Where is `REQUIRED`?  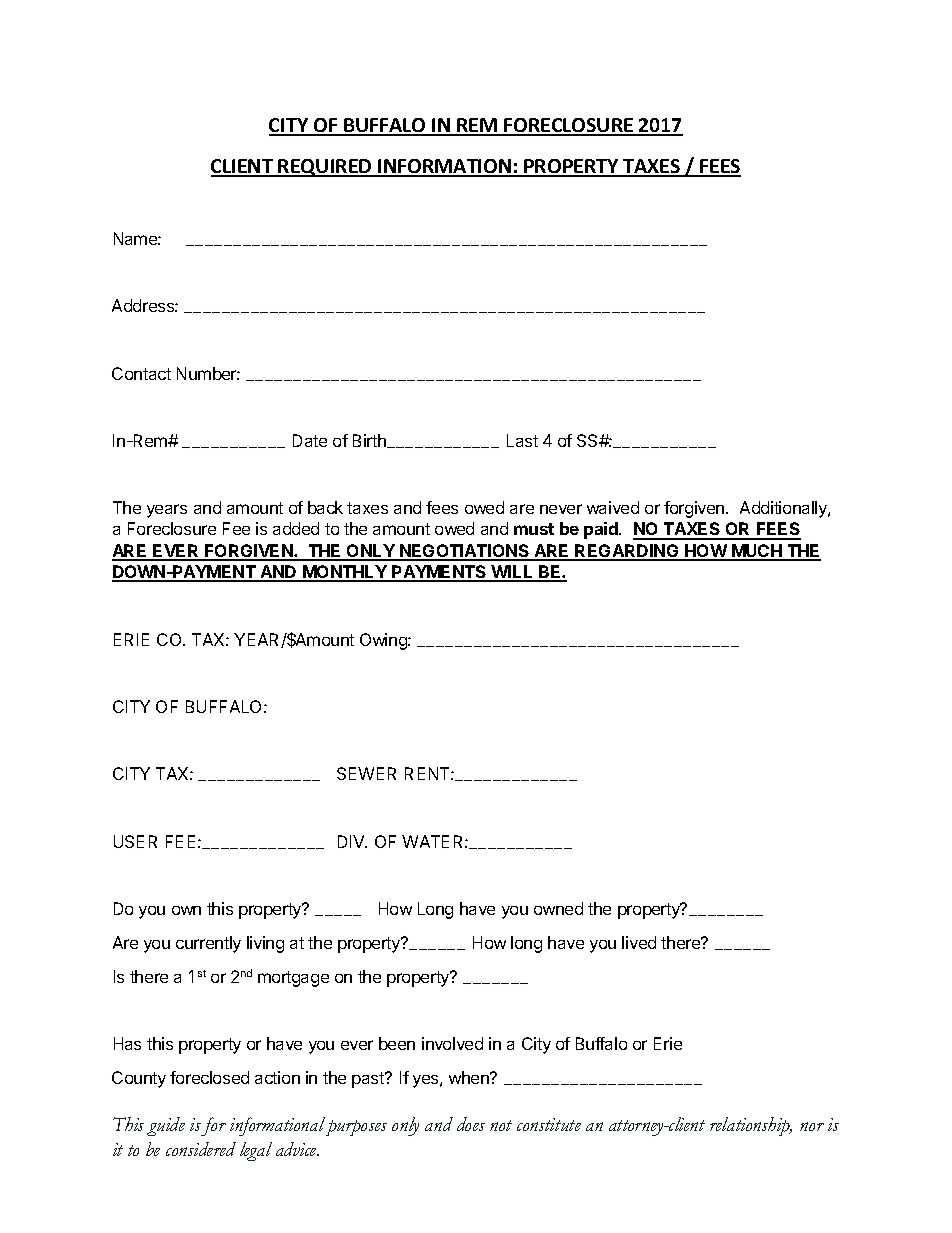
REQUIRED is located at coordinates (325, 168).
